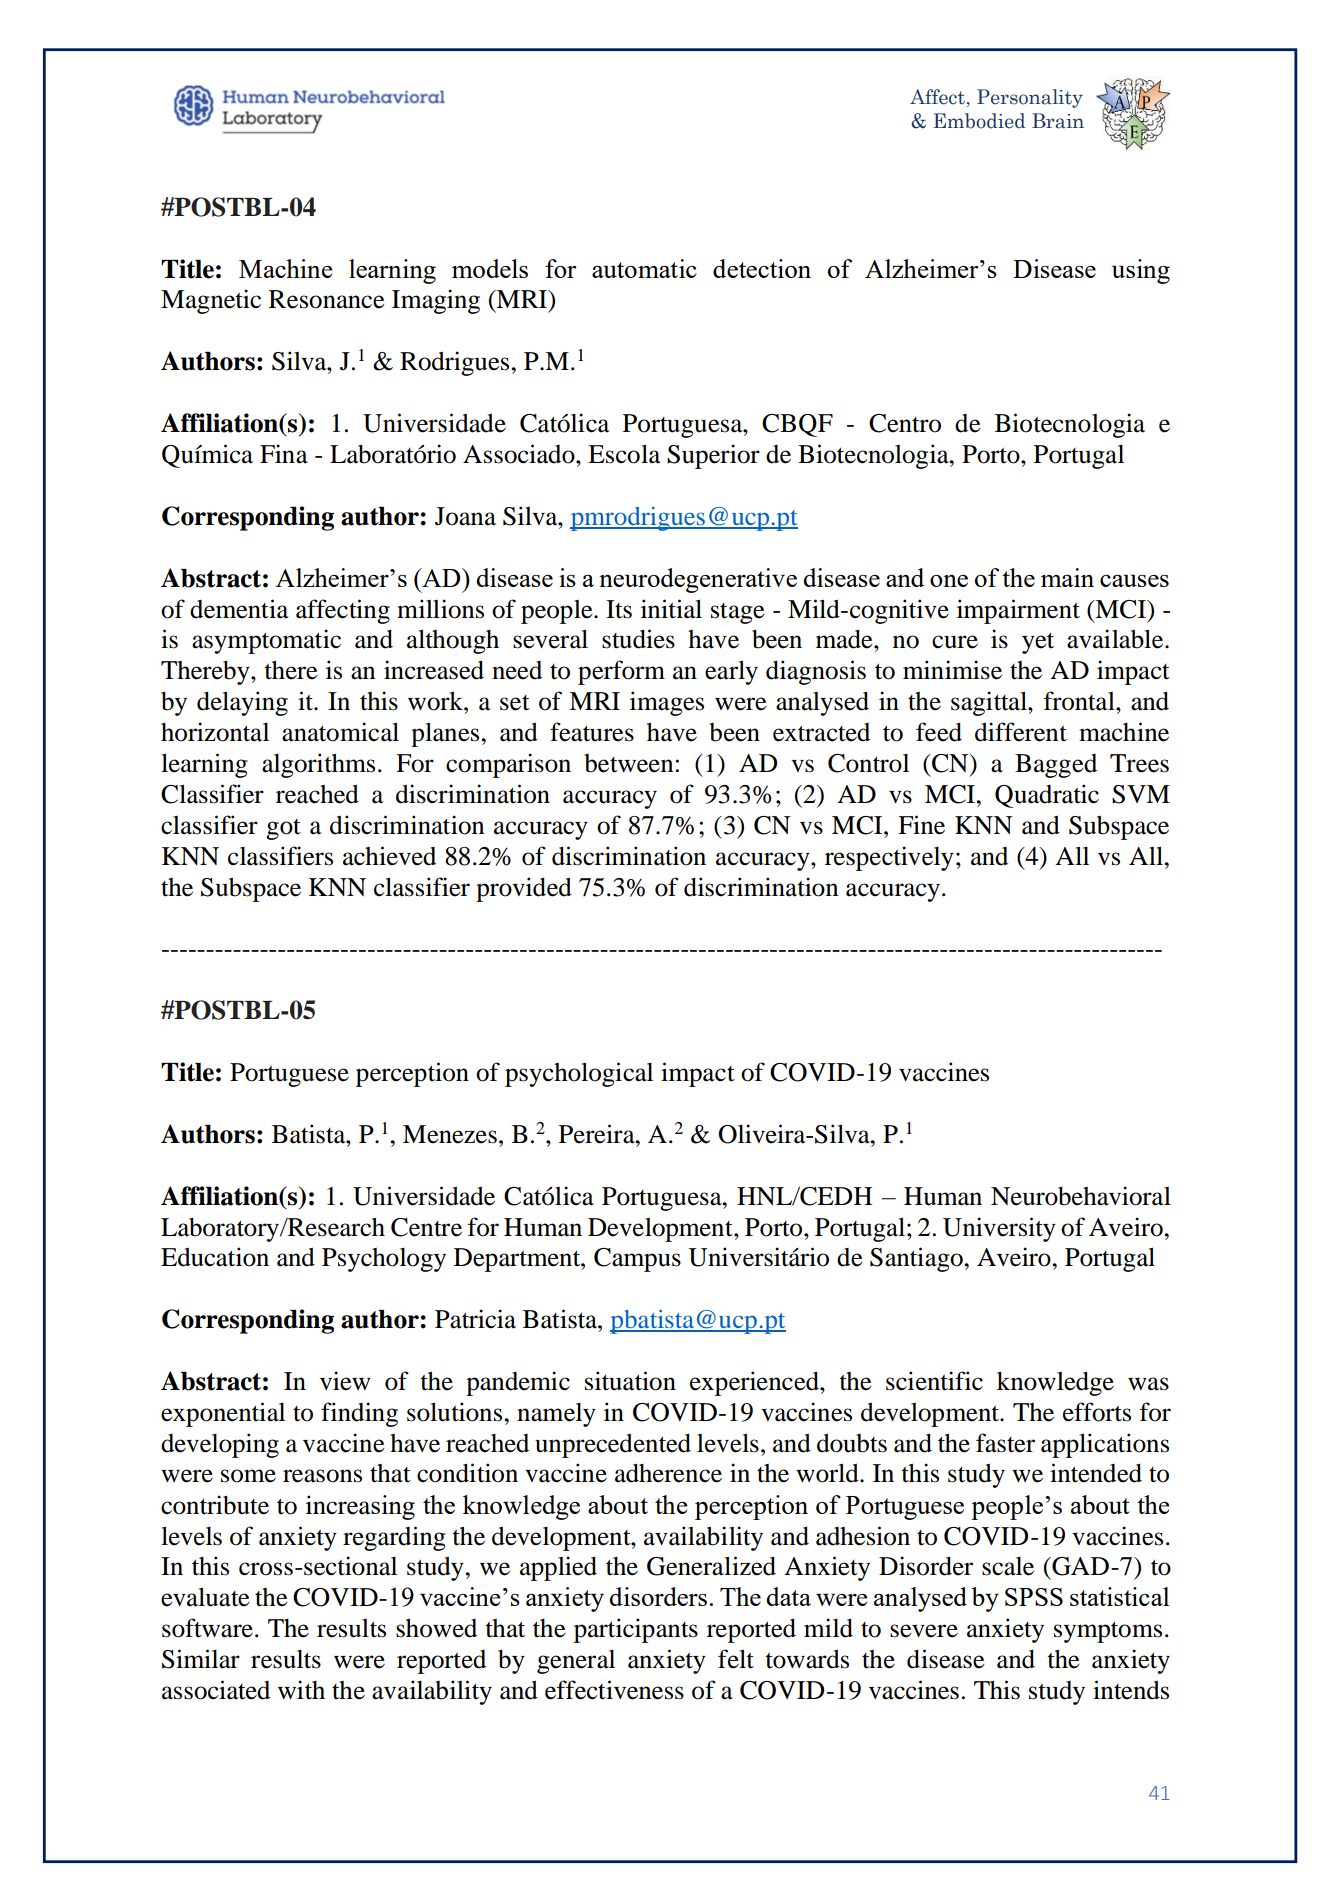  Describe the element at coordinates (327, 299) in the screenshot. I see `Resonance` at that location.
